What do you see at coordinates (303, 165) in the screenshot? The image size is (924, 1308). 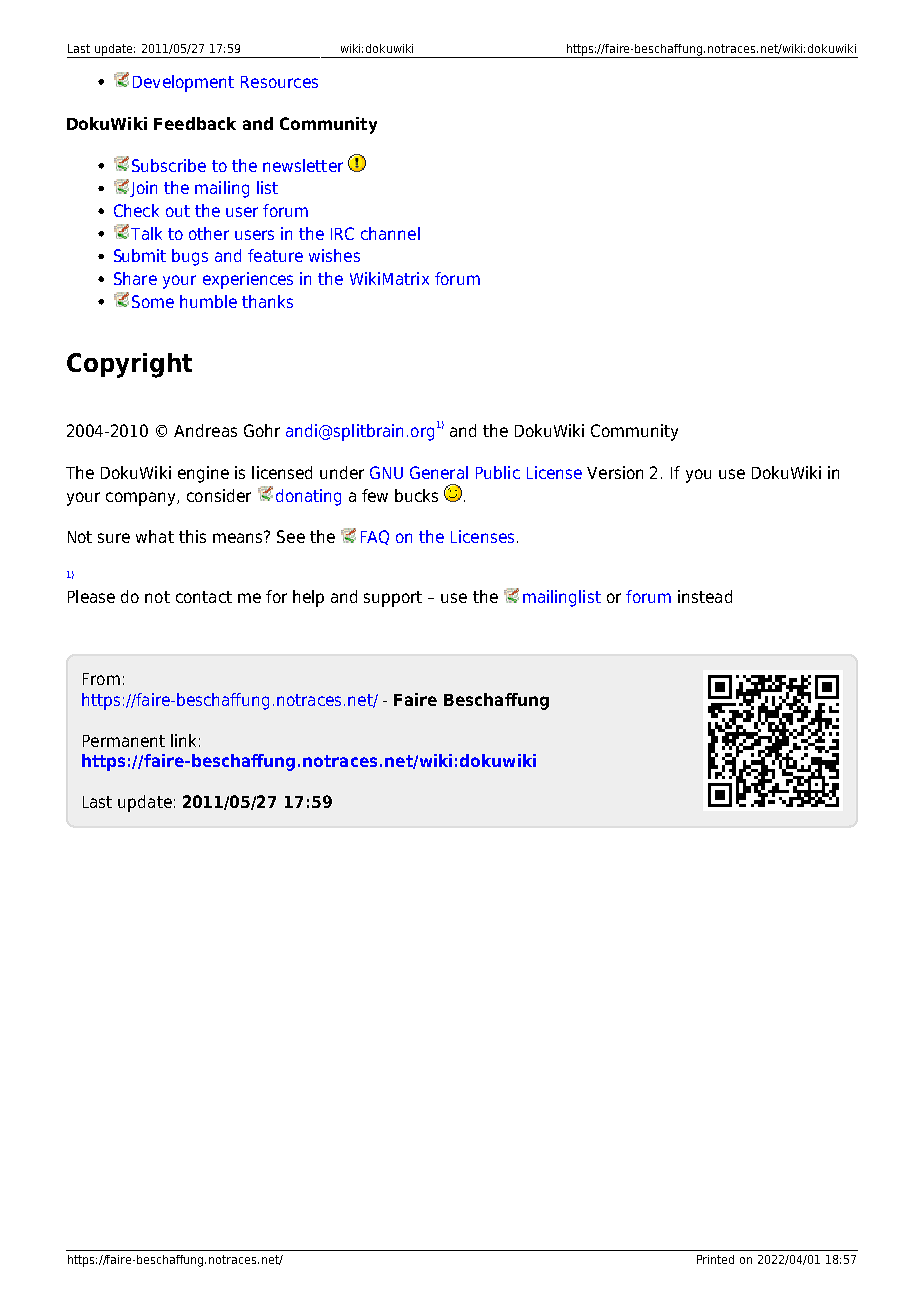 I see `newsletter` at bounding box center [303, 165].
